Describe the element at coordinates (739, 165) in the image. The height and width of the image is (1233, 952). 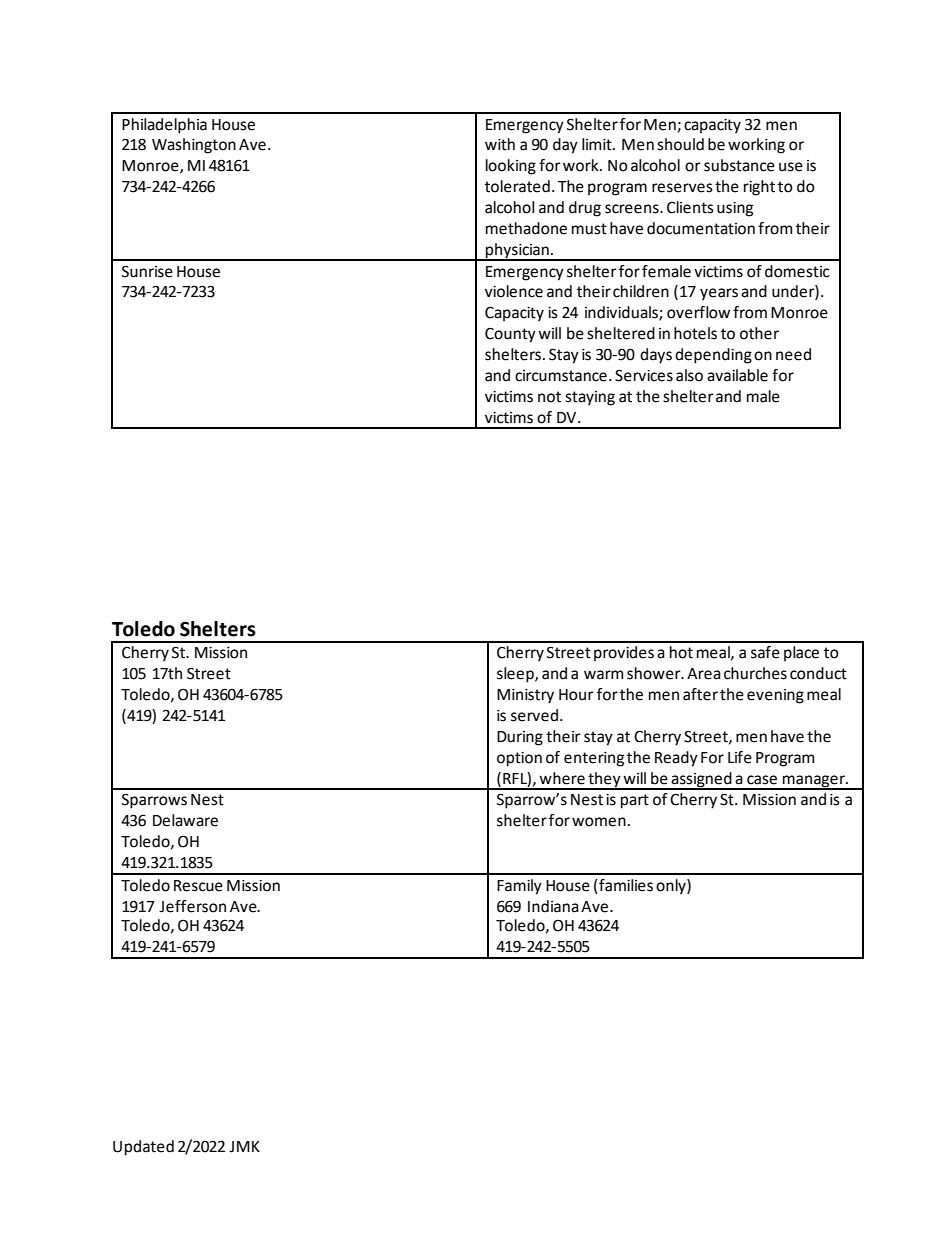
I see `substance` at that location.
